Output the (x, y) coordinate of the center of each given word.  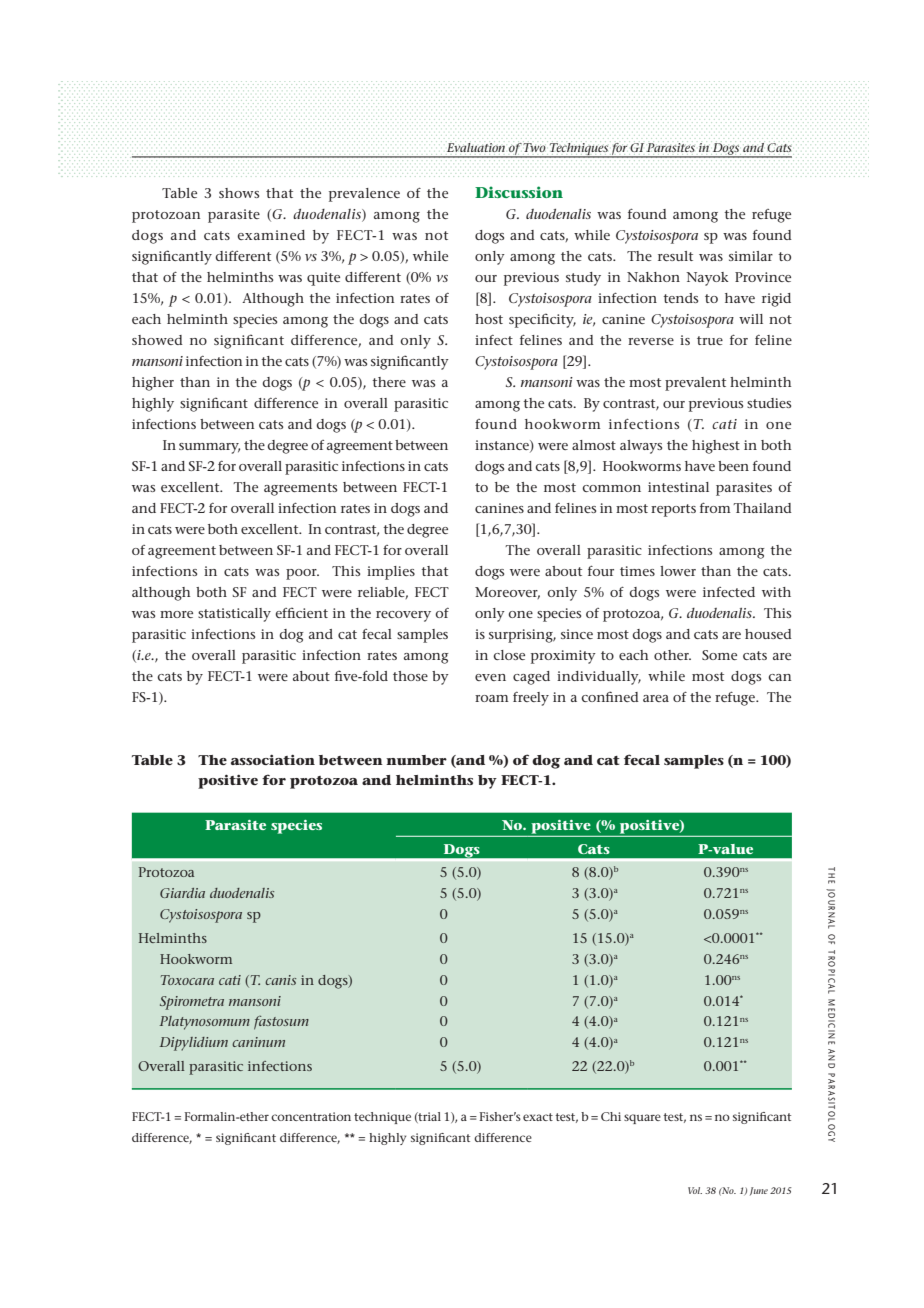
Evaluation (476, 147)
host (489, 319)
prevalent (695, 384)
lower (678, 571)
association (273, 759)
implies (391, 573)
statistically (234, 615)
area (656, 698)
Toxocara (187, 980)
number (416, 760)
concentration (311, 1116)
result (675, 256)
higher (153, 384)
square (642, 1119)
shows (239, 193)
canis (280, 980)
